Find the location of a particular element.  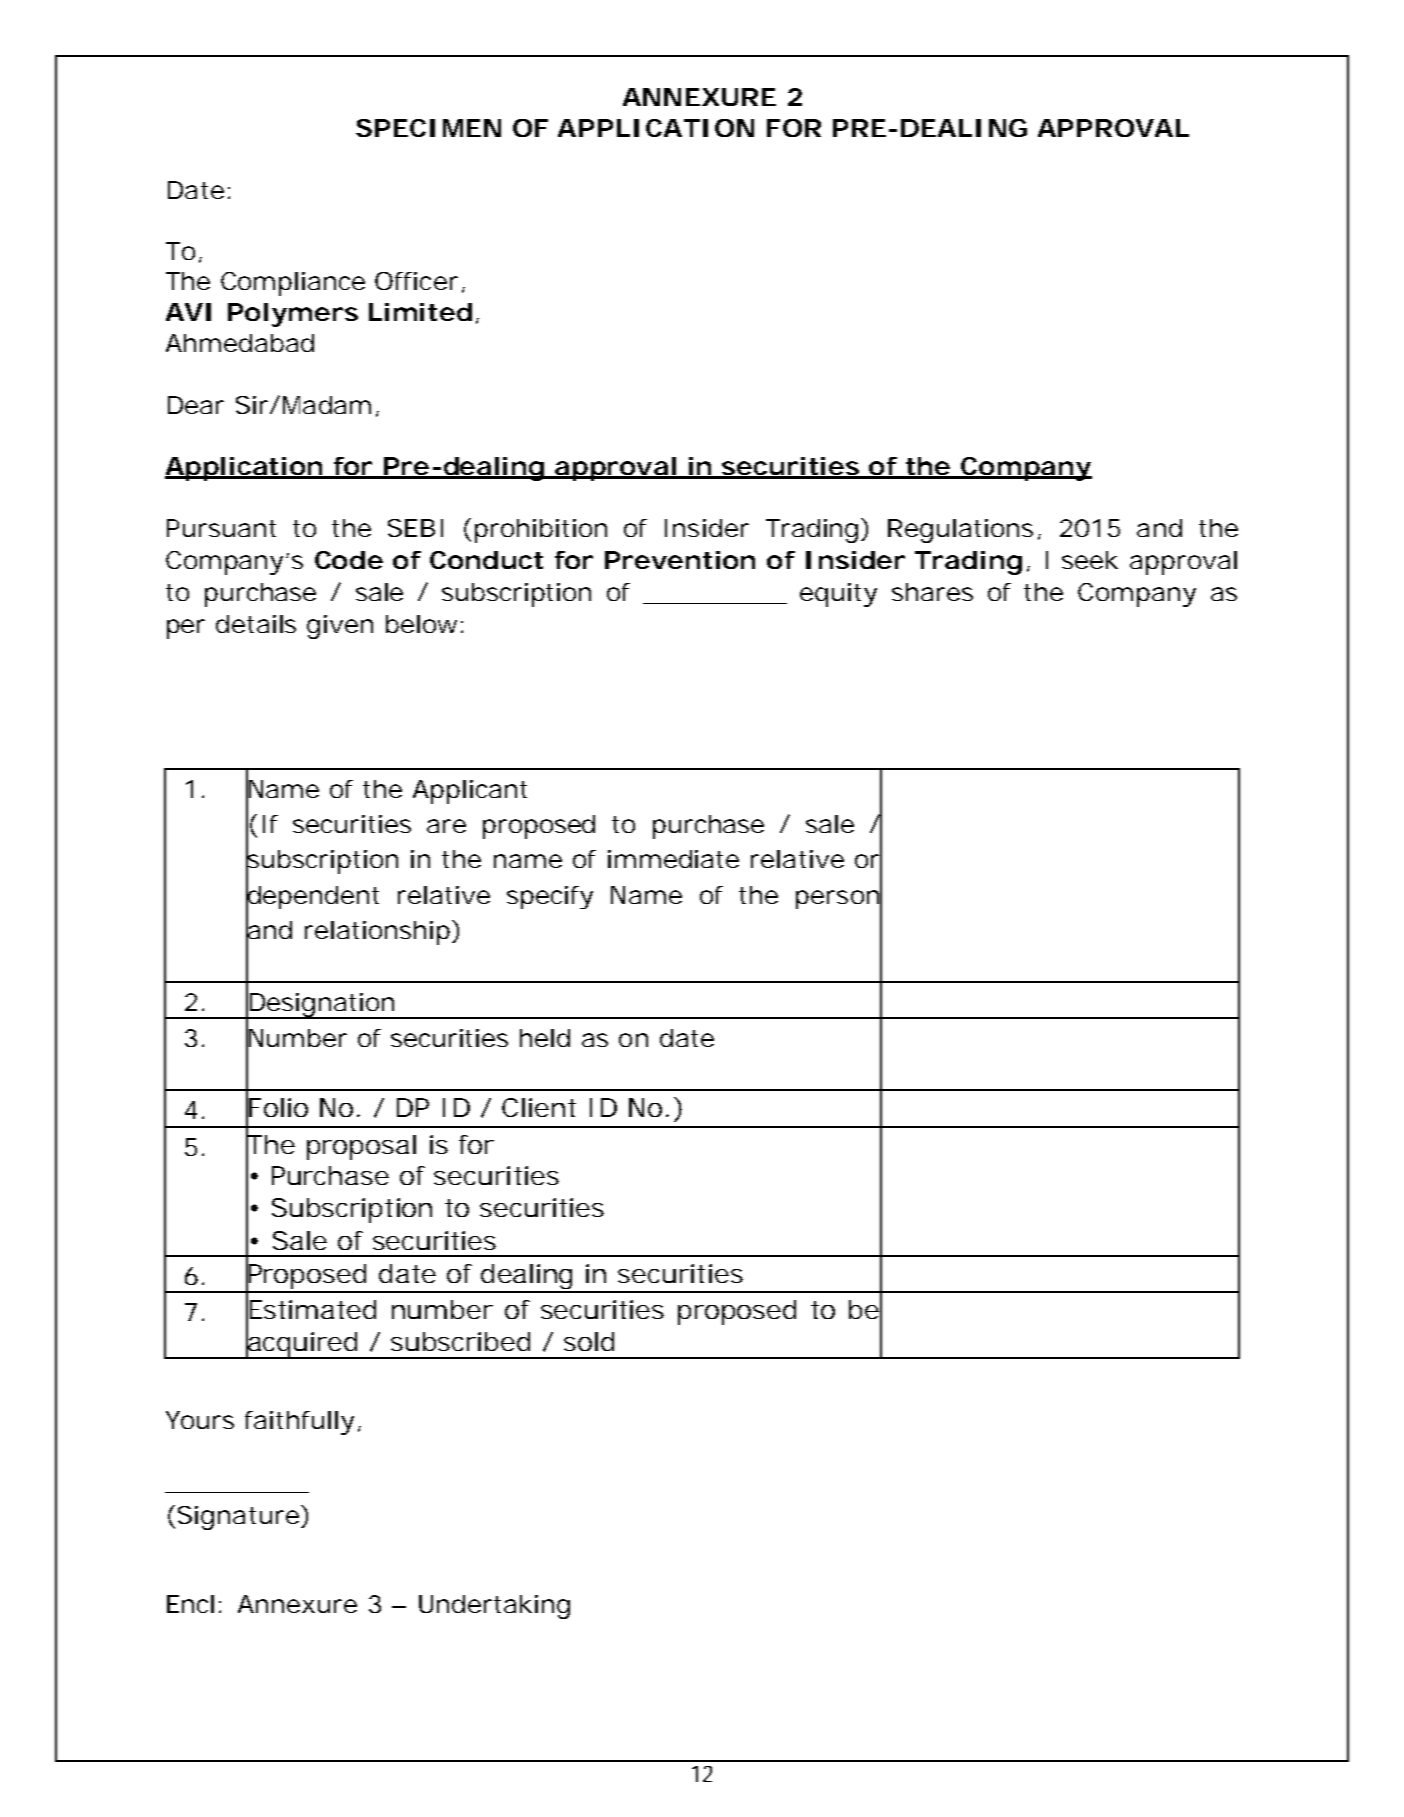

proposal is located at coordinates (361, 1147).
